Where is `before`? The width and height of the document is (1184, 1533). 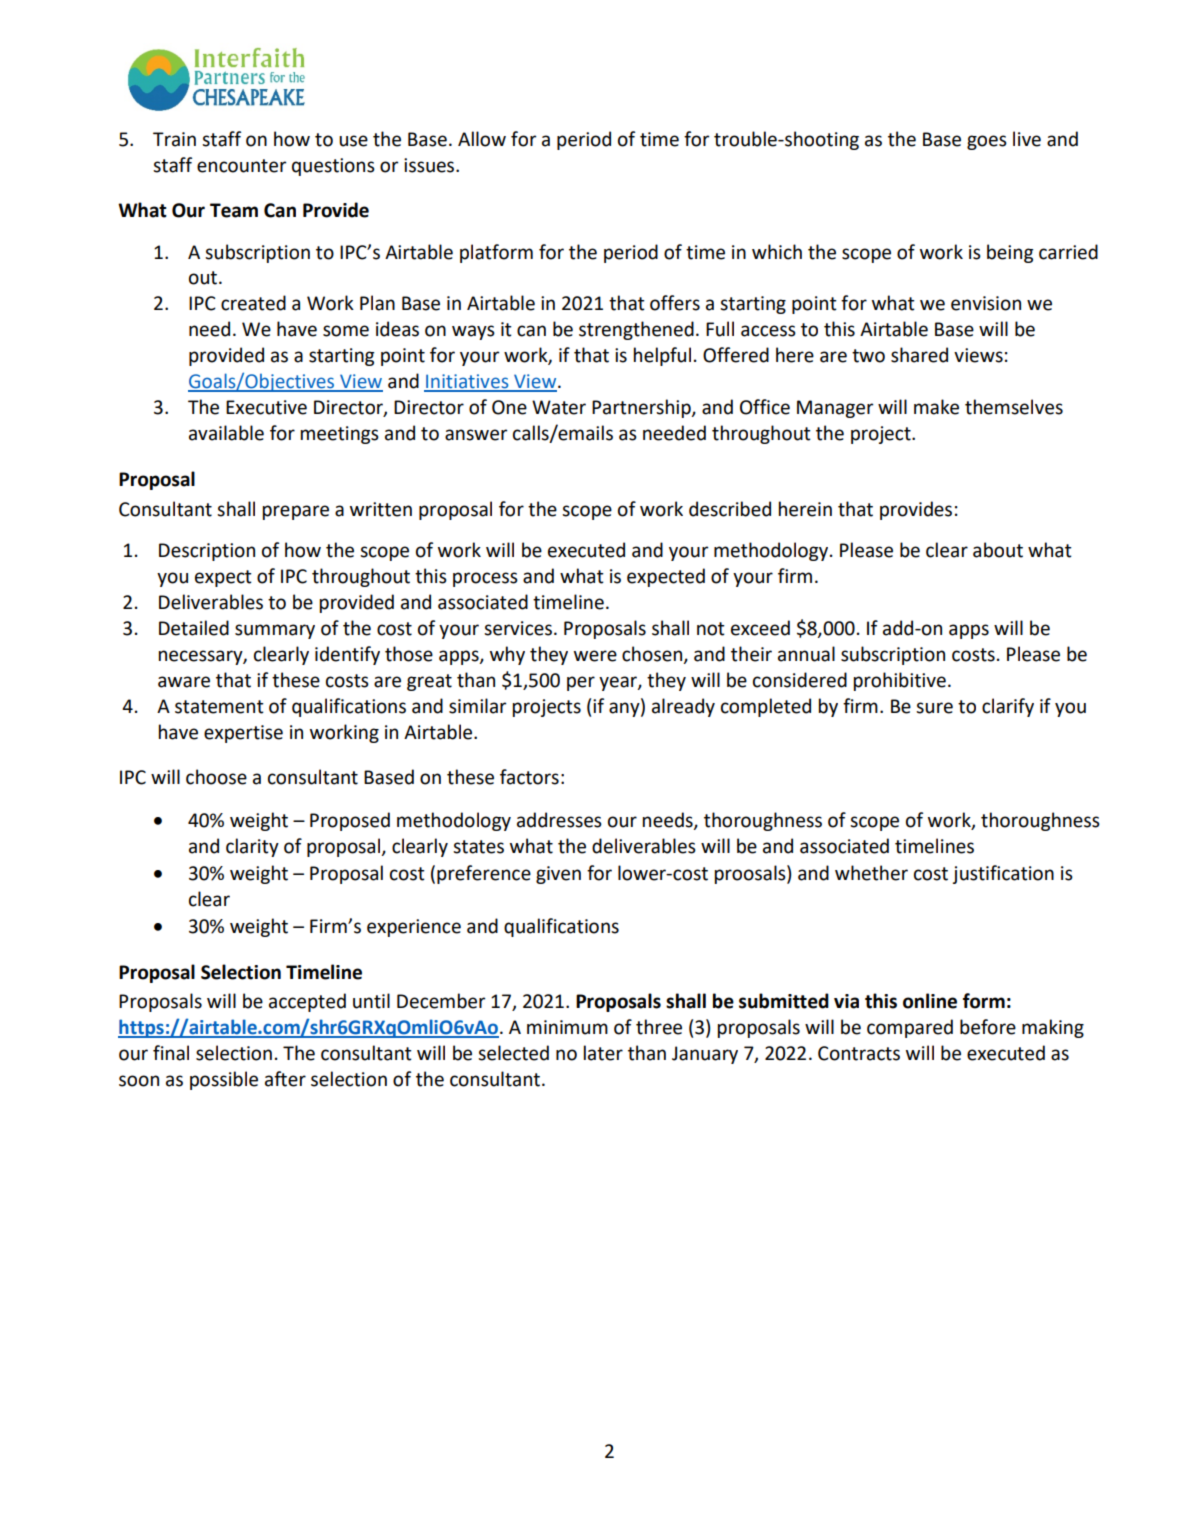 before is located at coordinates (988, 1027).
